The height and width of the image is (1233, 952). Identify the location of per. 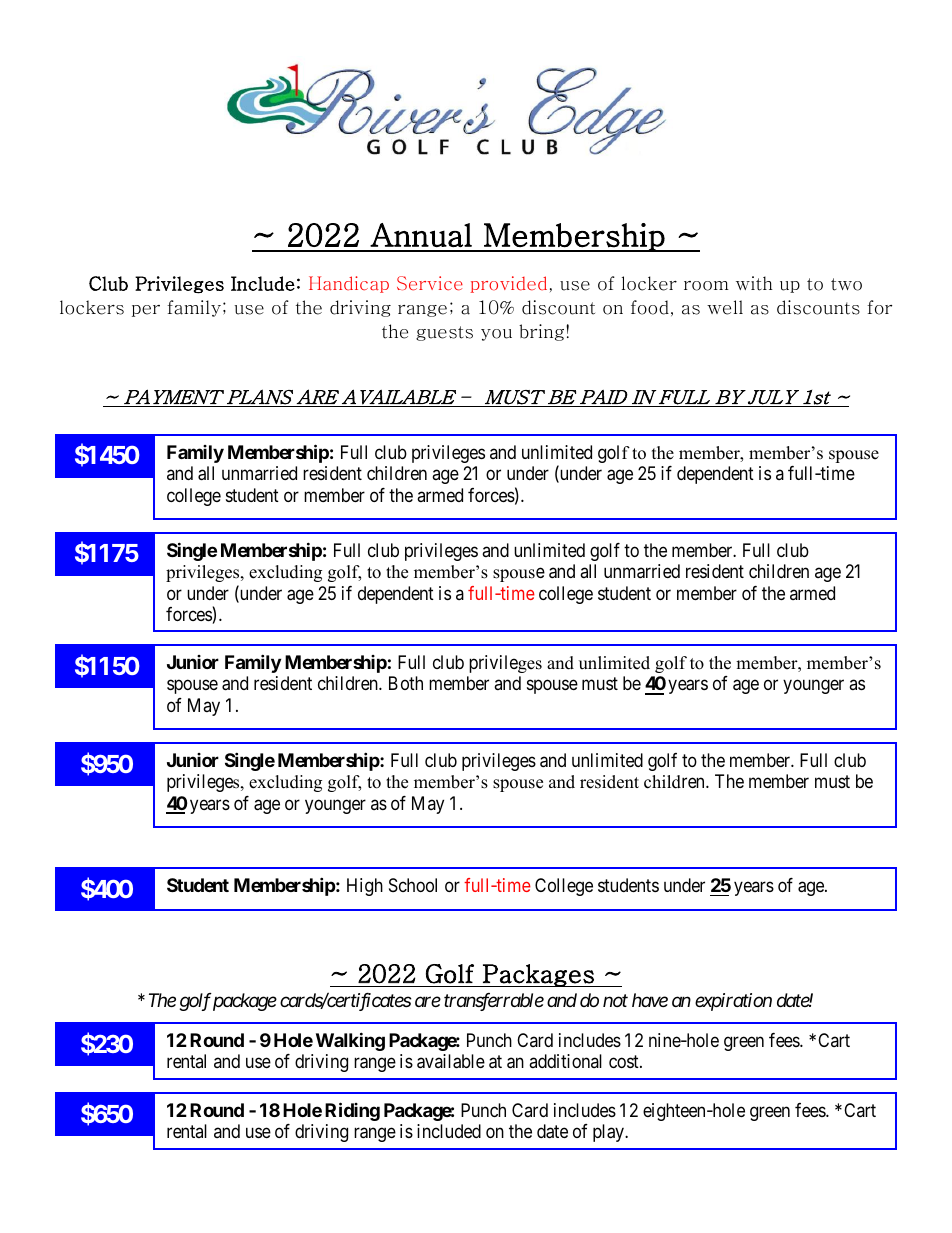
(146, 311).
